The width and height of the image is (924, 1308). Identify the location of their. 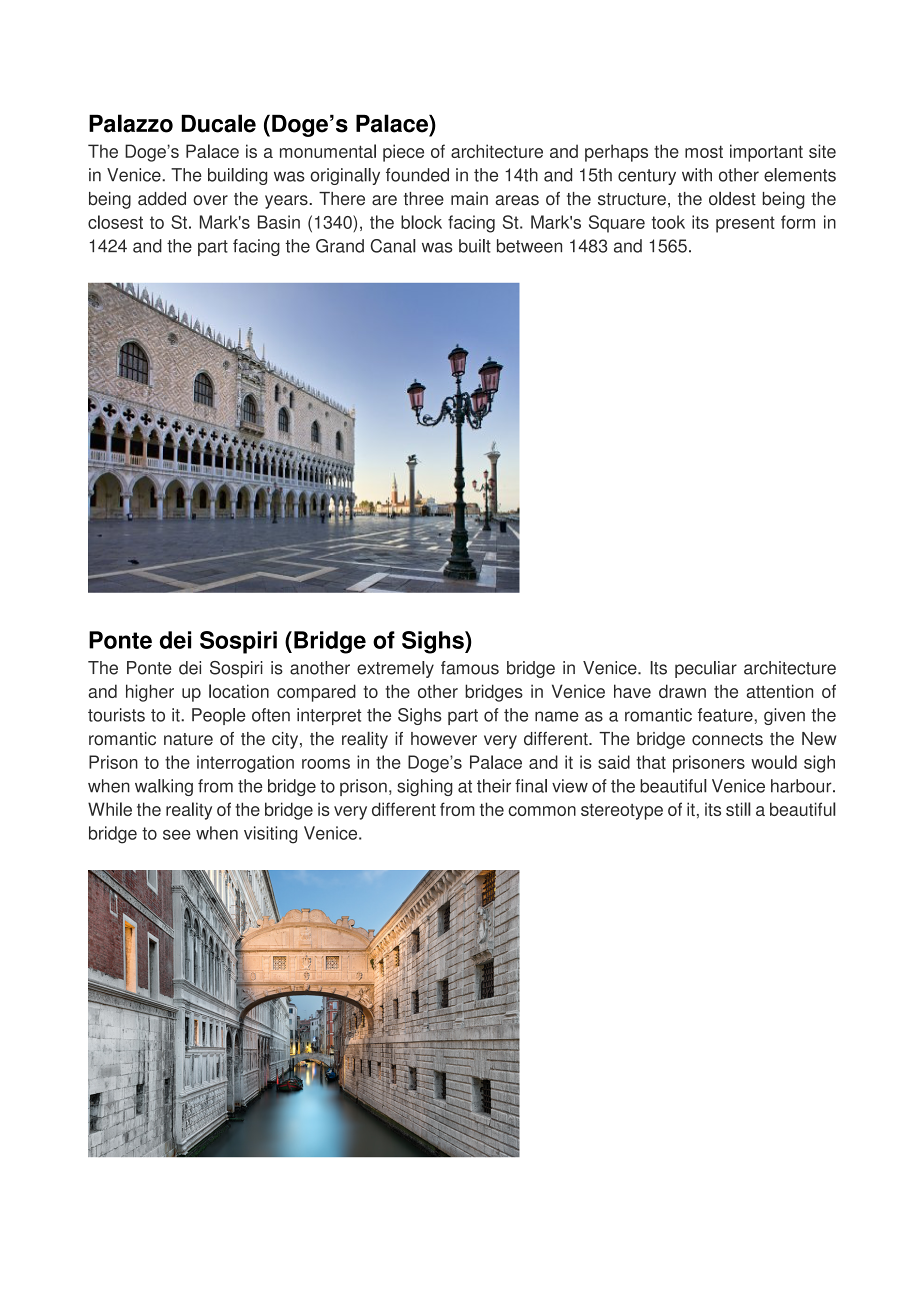
(494, 786).
